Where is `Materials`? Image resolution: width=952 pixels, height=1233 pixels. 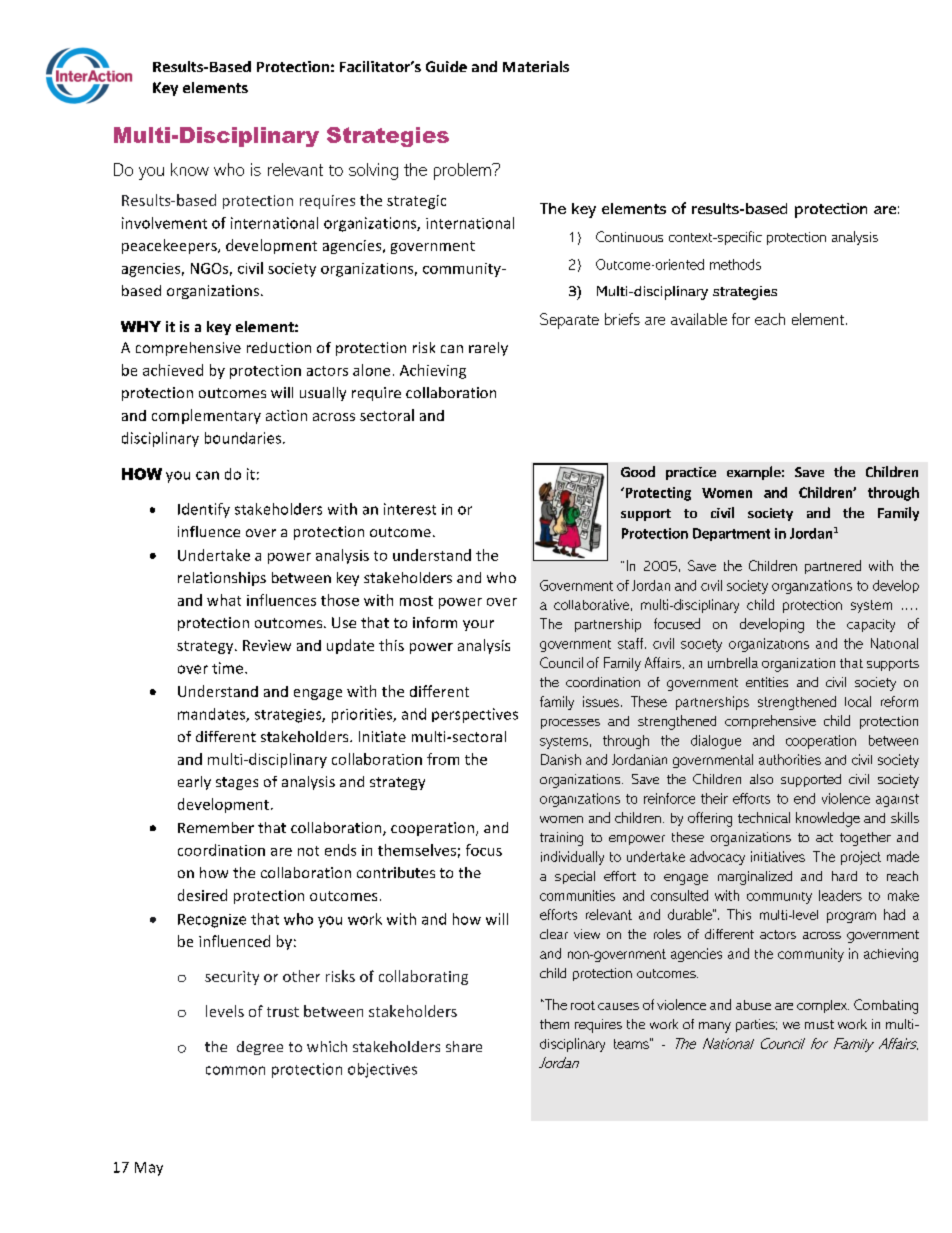 Materials is located at coordinates (536, 66).
